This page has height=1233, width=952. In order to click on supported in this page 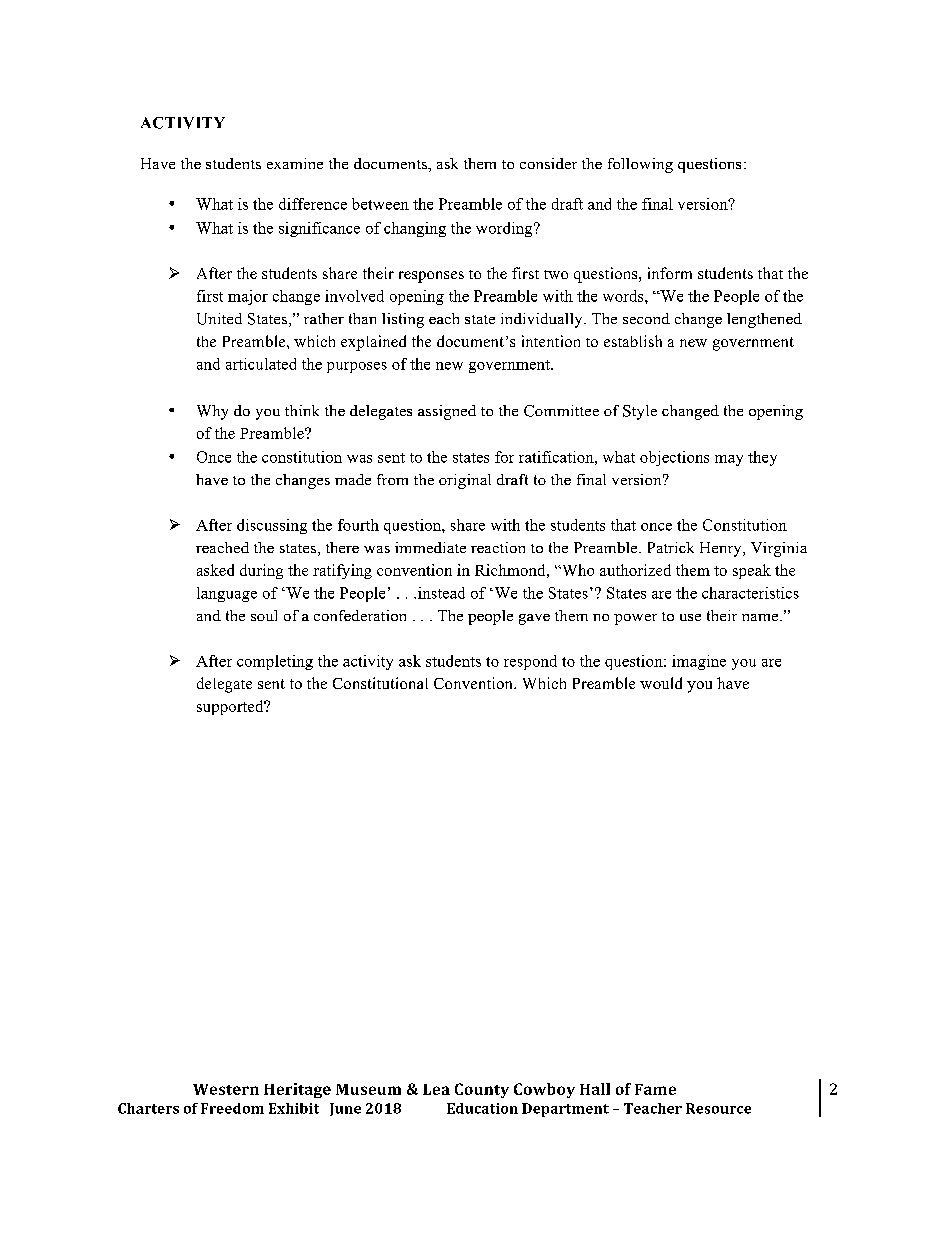, I will do `click(231, 707)`.
